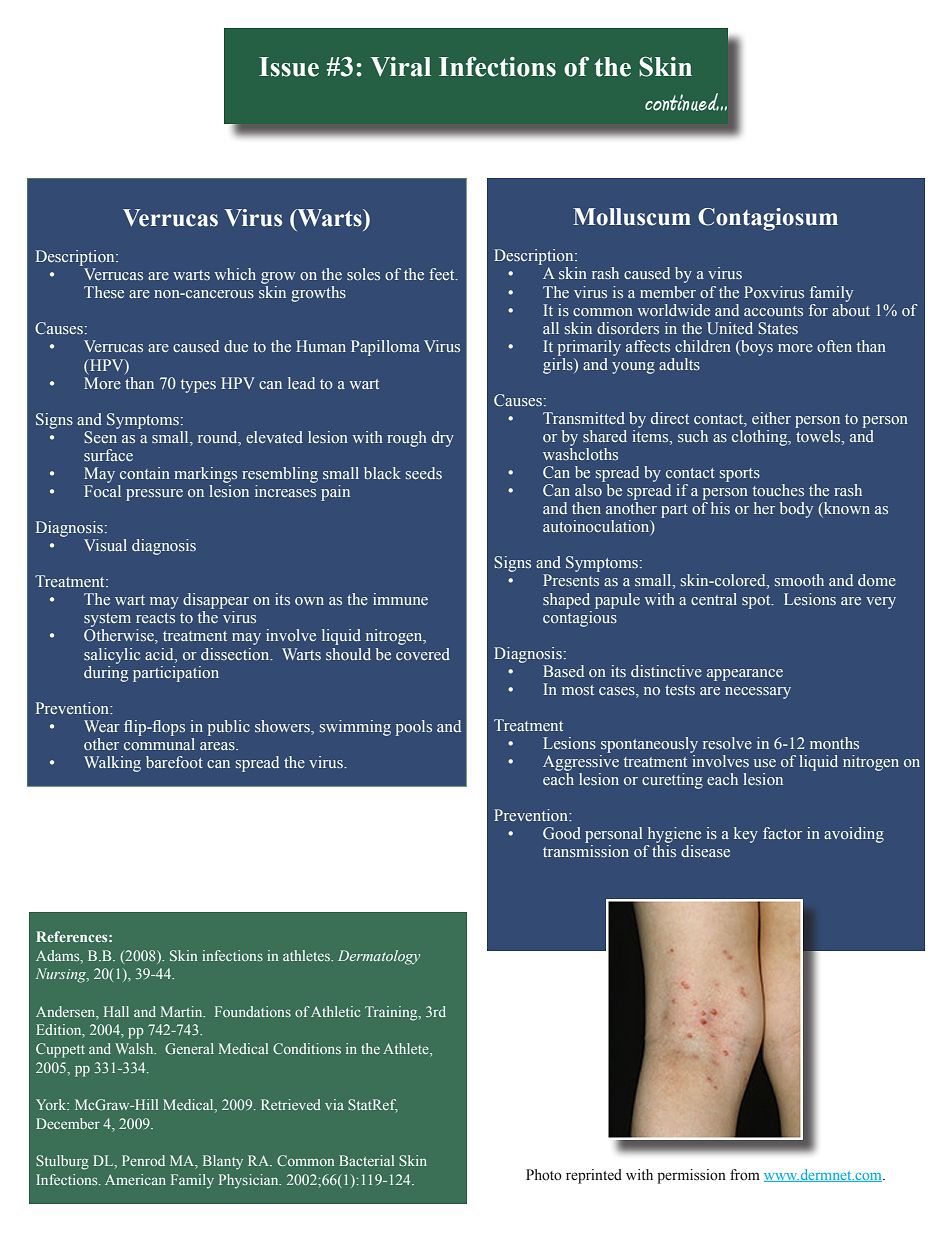 The image size is (952, 1233). Describe the element at coordinates (135, 1179) in the document. I see `American` at that location.
